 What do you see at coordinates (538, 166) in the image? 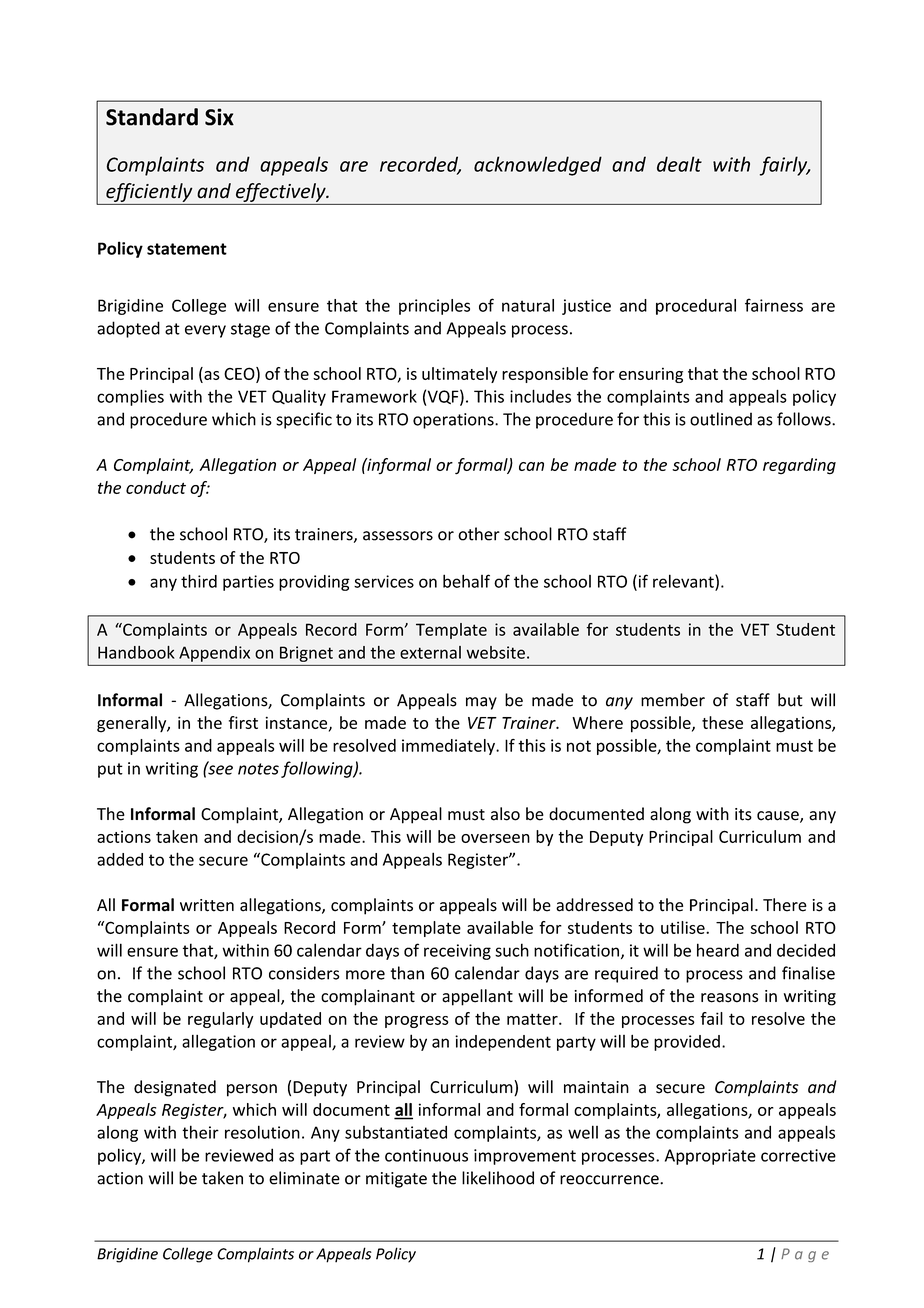
I see `acknowledged` at bounding box center [538, 166].
